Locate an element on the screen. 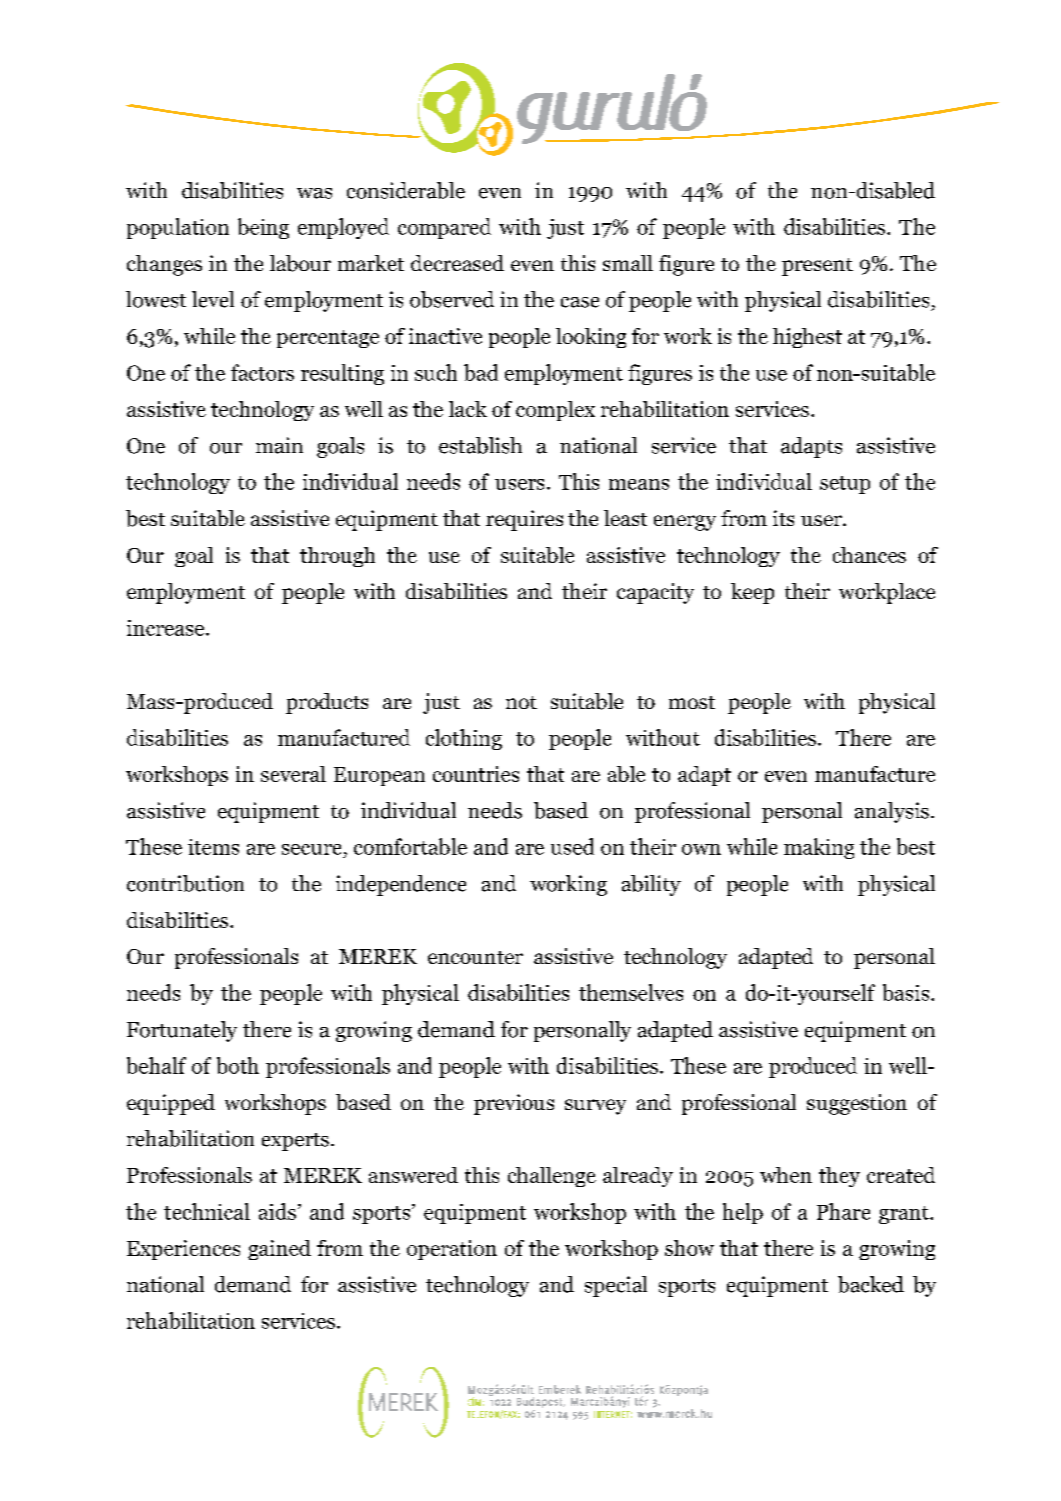 This screenshot has height=1501, width=1061. analysis is located at coordinates (892, 812).
